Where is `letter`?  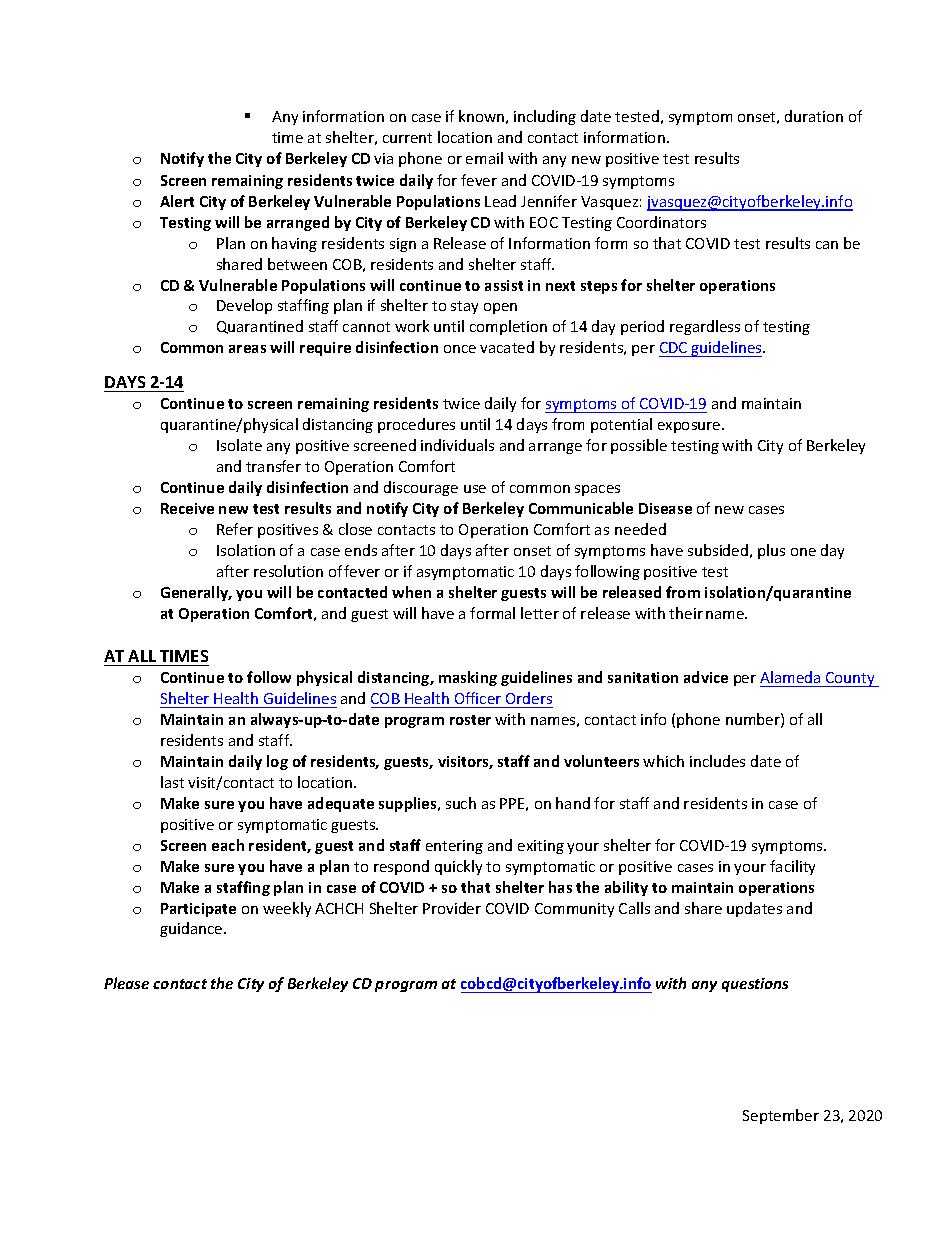 letter is located at coordinates (540, 613).
